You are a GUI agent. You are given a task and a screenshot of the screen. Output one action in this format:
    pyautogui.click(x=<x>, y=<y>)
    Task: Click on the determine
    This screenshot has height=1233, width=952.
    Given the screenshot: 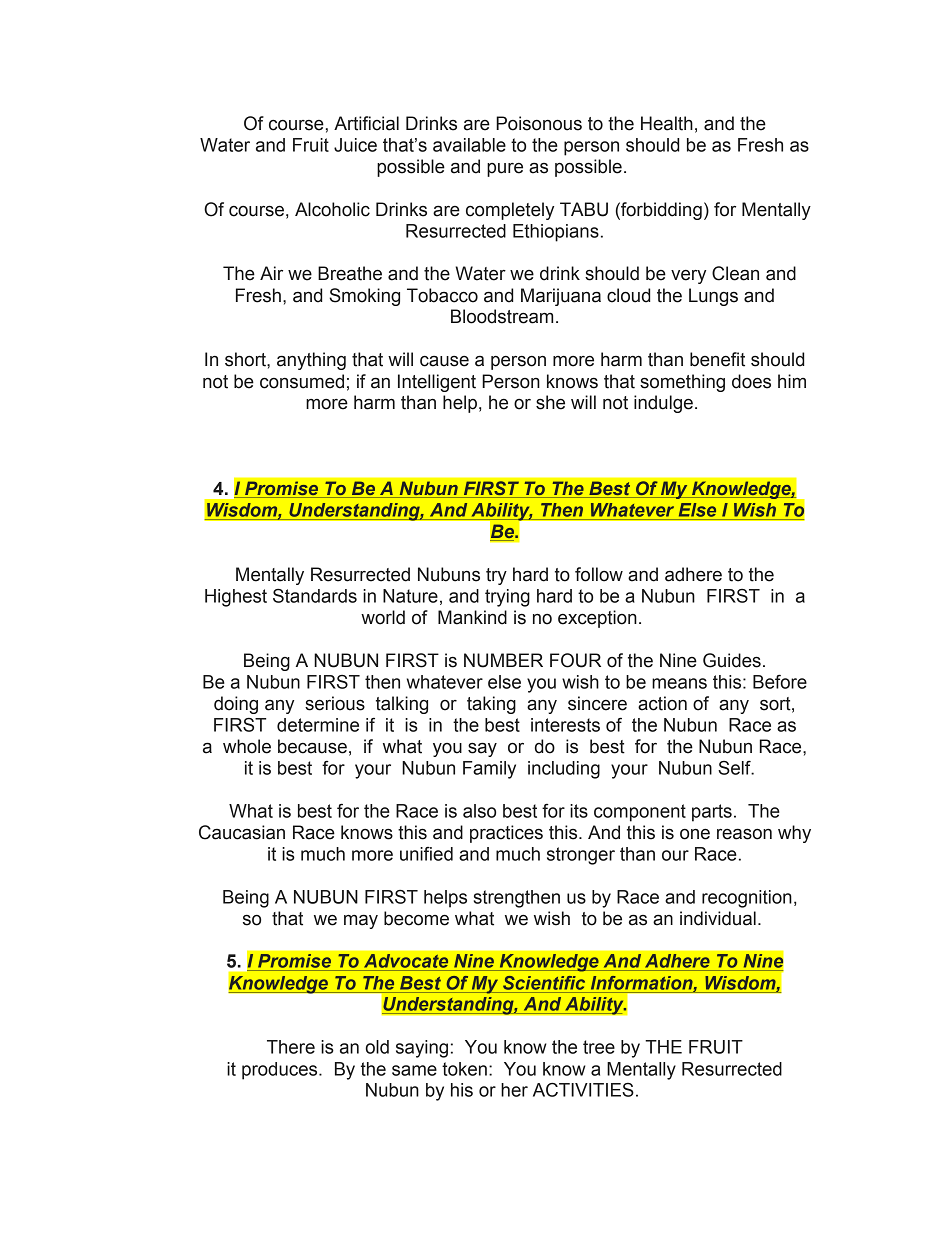 What is the action you would take?
    pyautogui.click(x=318, y=725)
